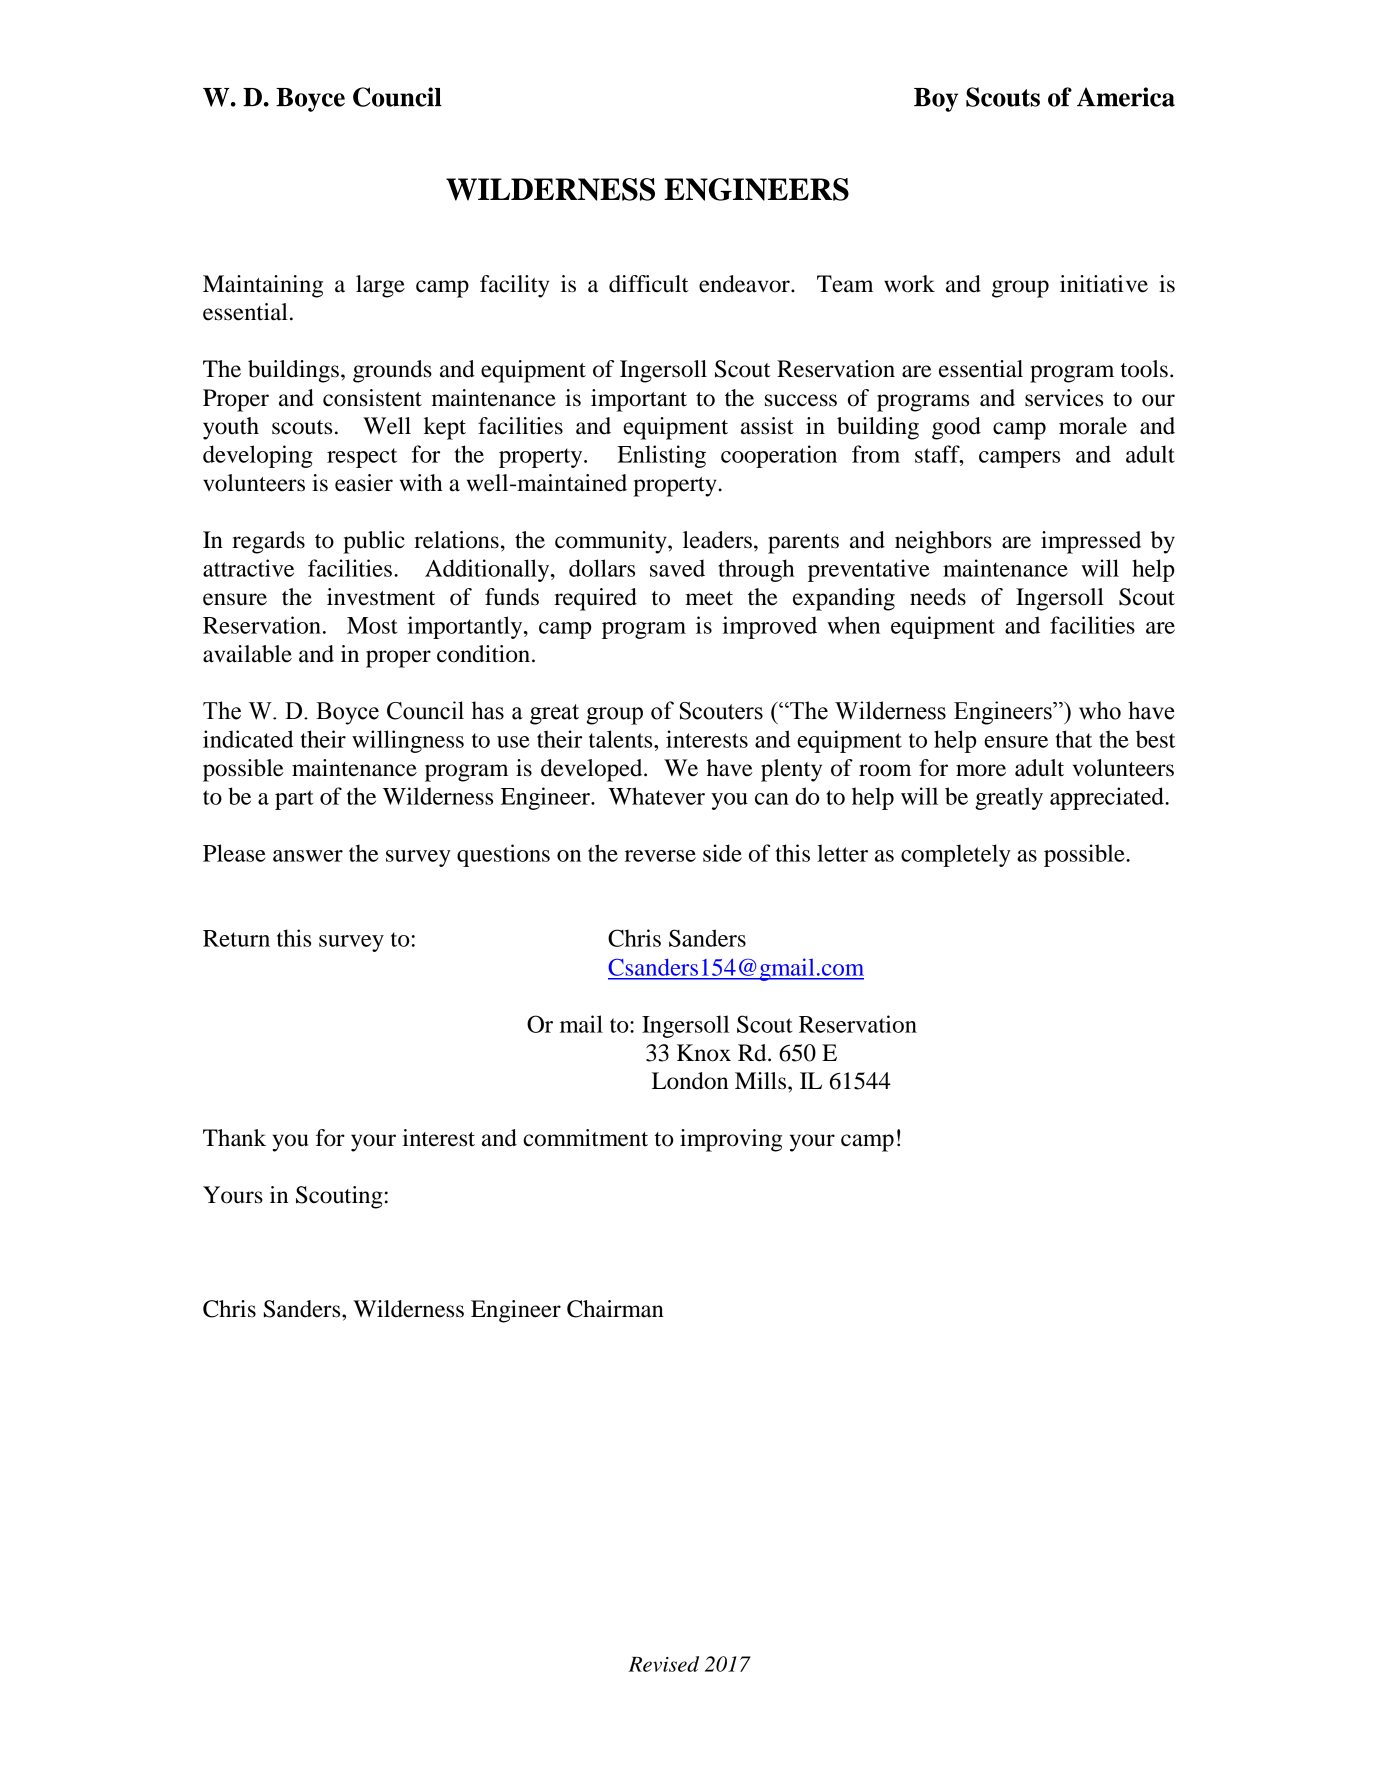 The height and width of the document is (1783, 1378). Describe the element at coordinates (956, 855) in the document. I see `completely` at that location.
